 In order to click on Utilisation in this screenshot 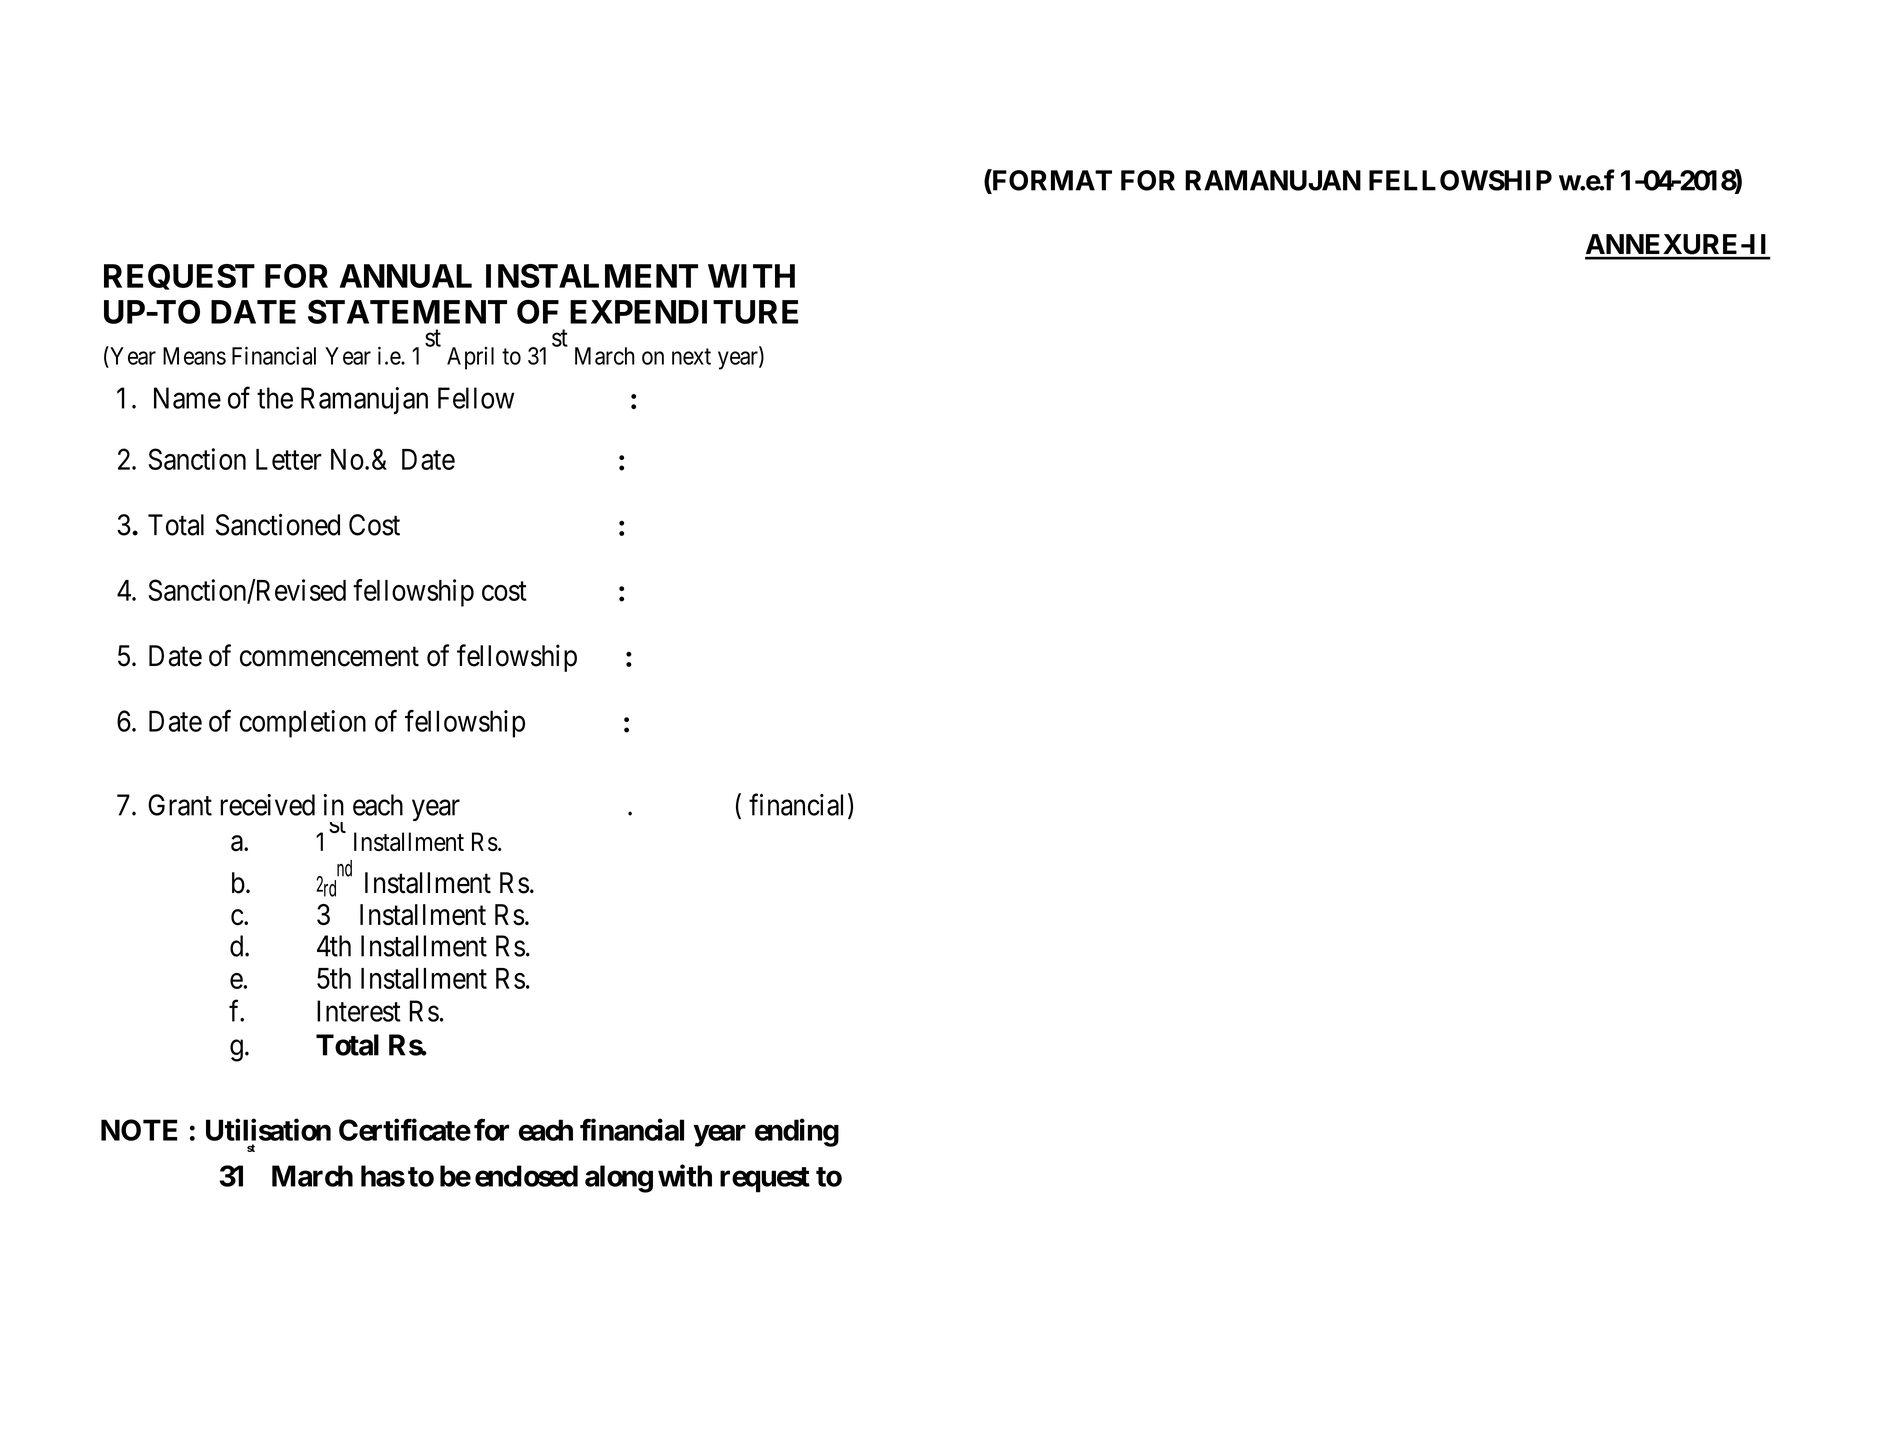, I will do `click(268, 1129)`.
